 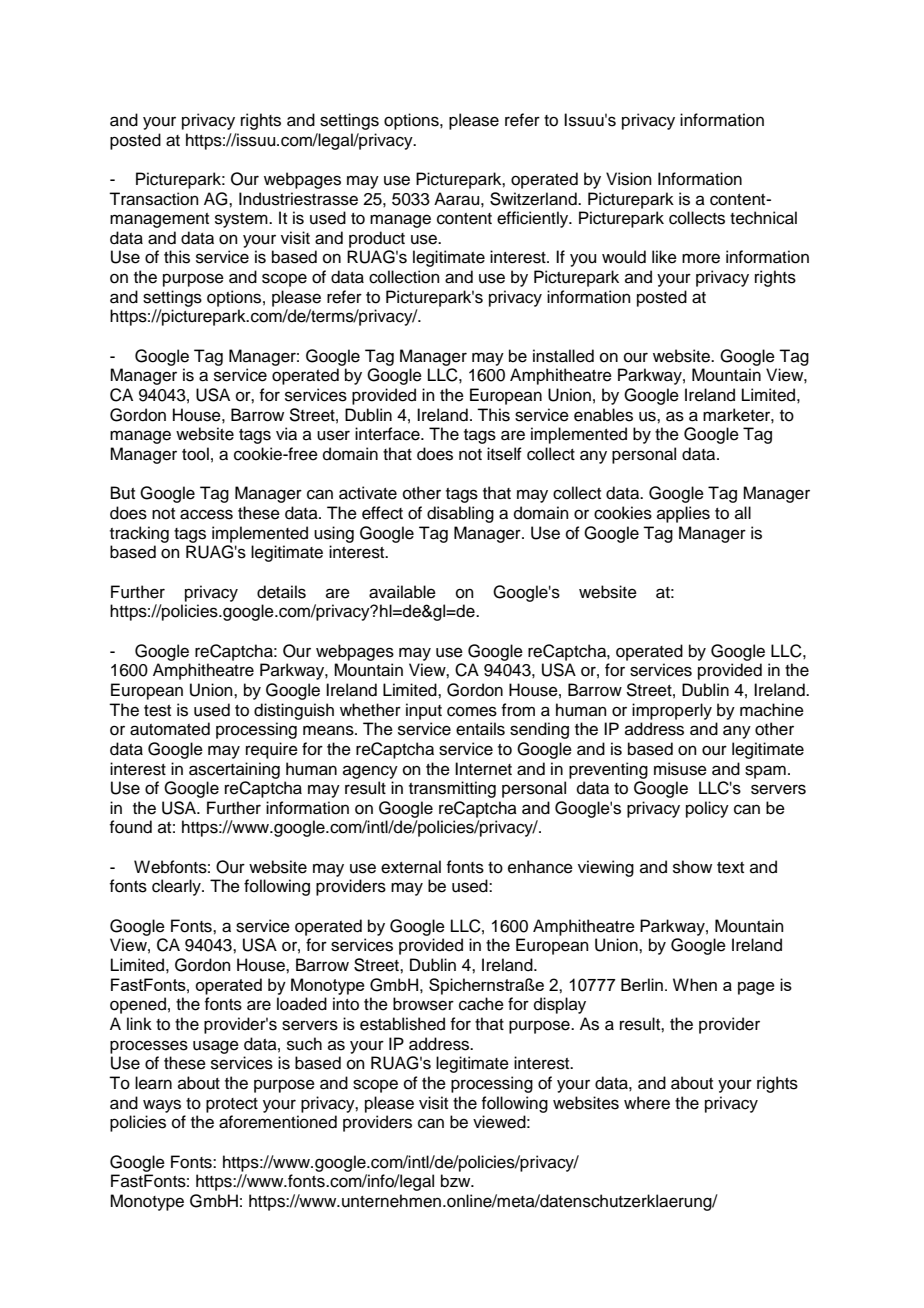 What do you see at coordinates (672, 711) in the image?
I see `improperly` at bounding box center [672, 711].
